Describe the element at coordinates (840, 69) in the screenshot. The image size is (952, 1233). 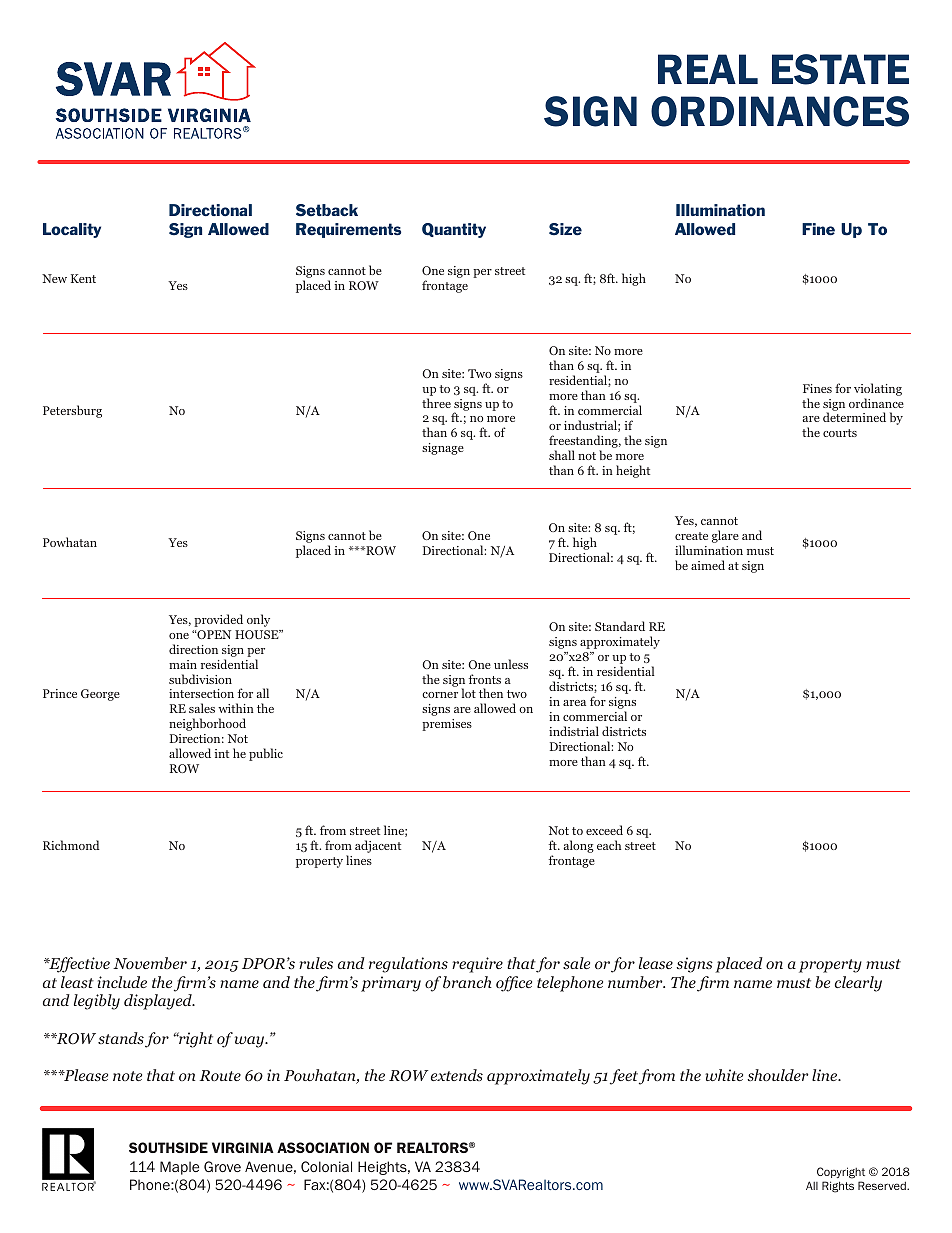
I see `ESTATE` at that location.
